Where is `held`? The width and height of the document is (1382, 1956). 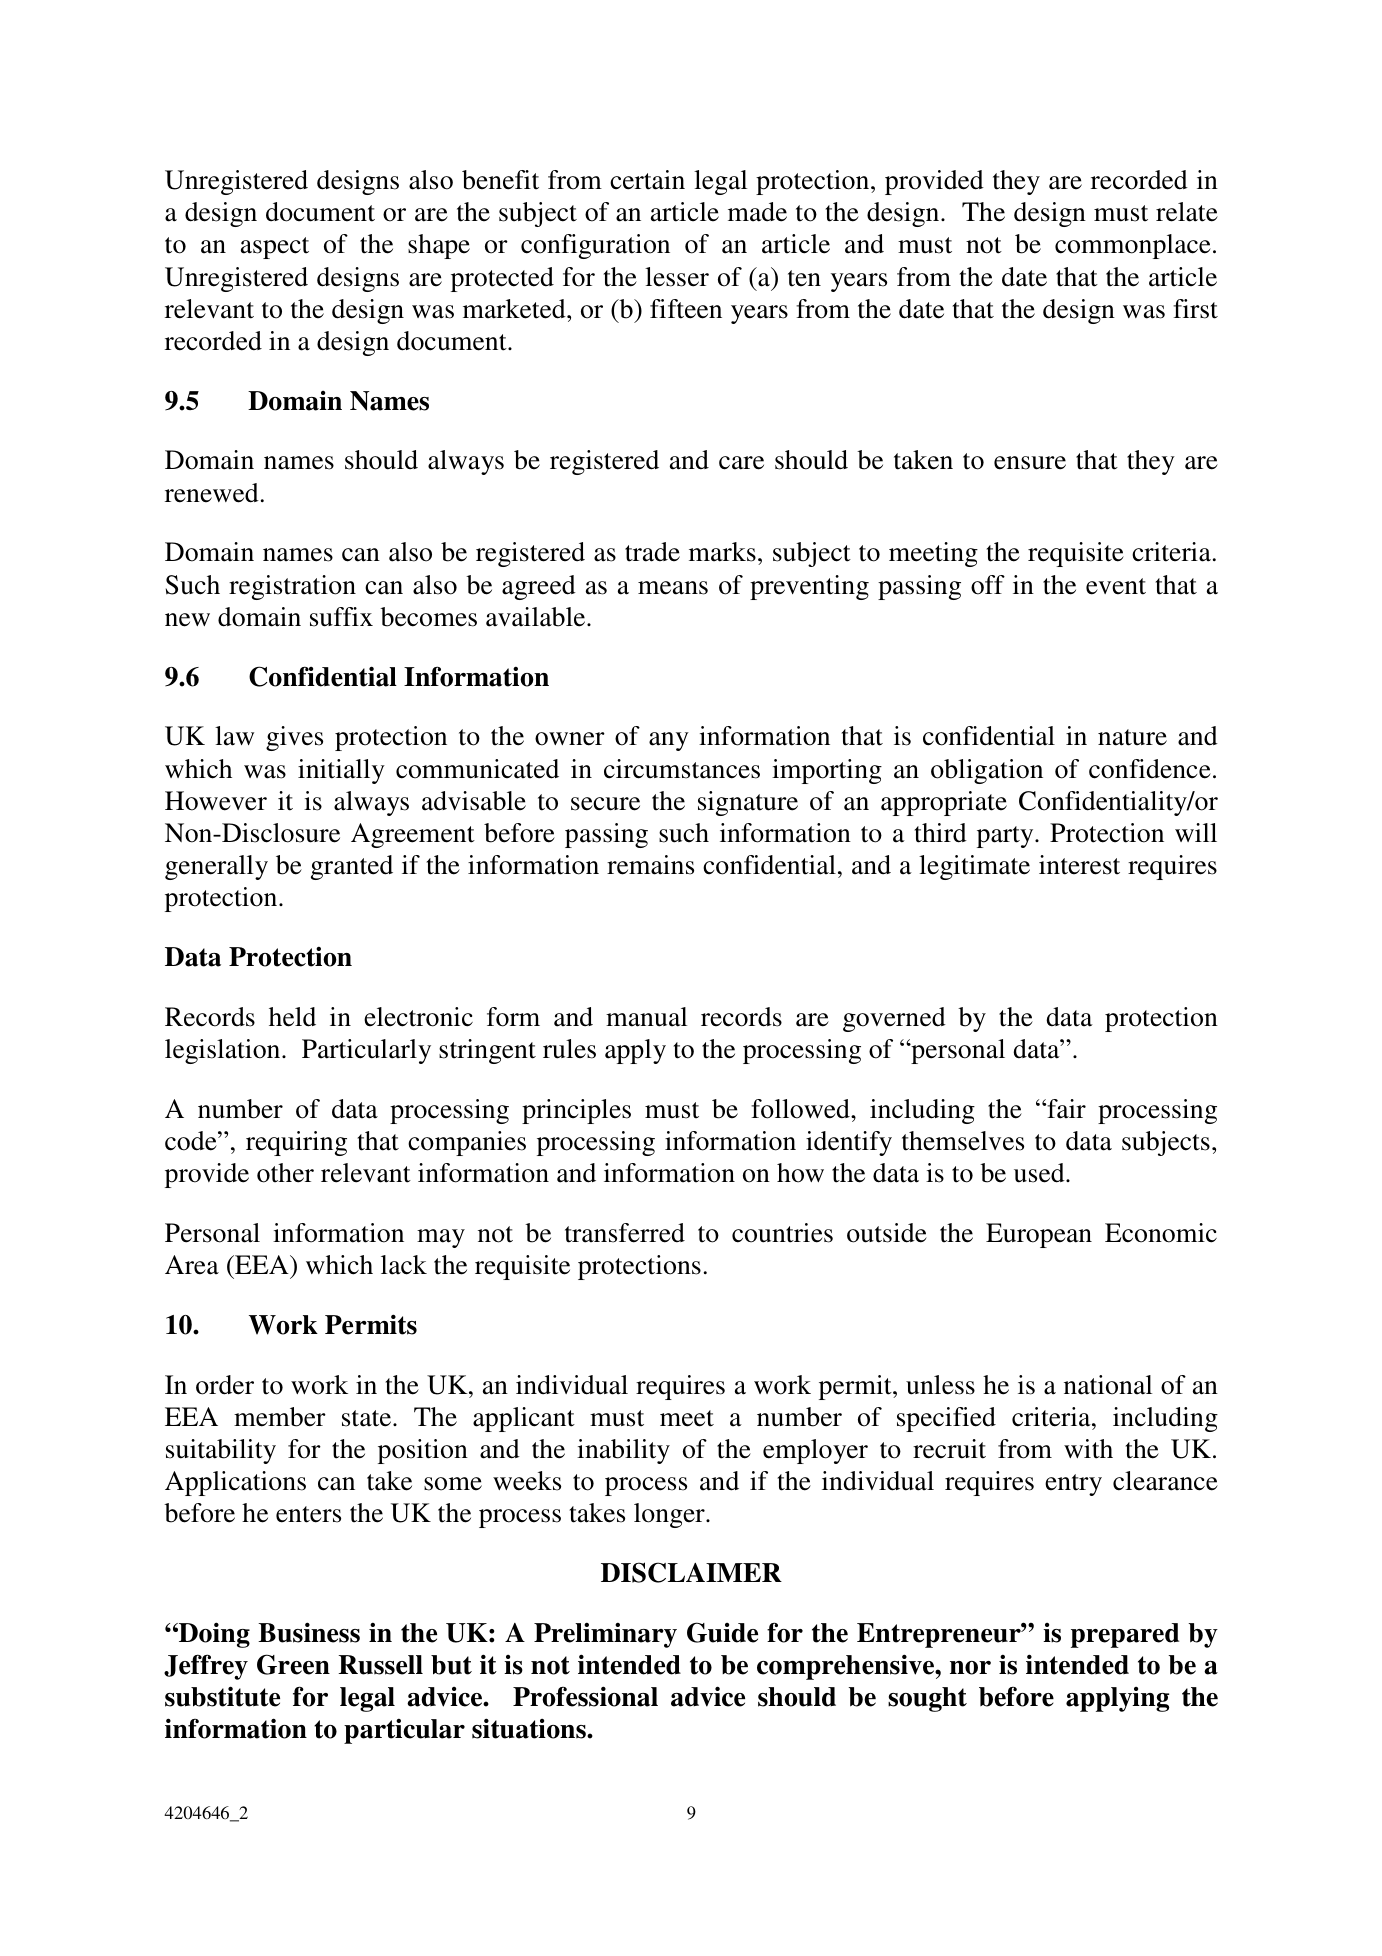
held is located at coordinates (292, 1017).
